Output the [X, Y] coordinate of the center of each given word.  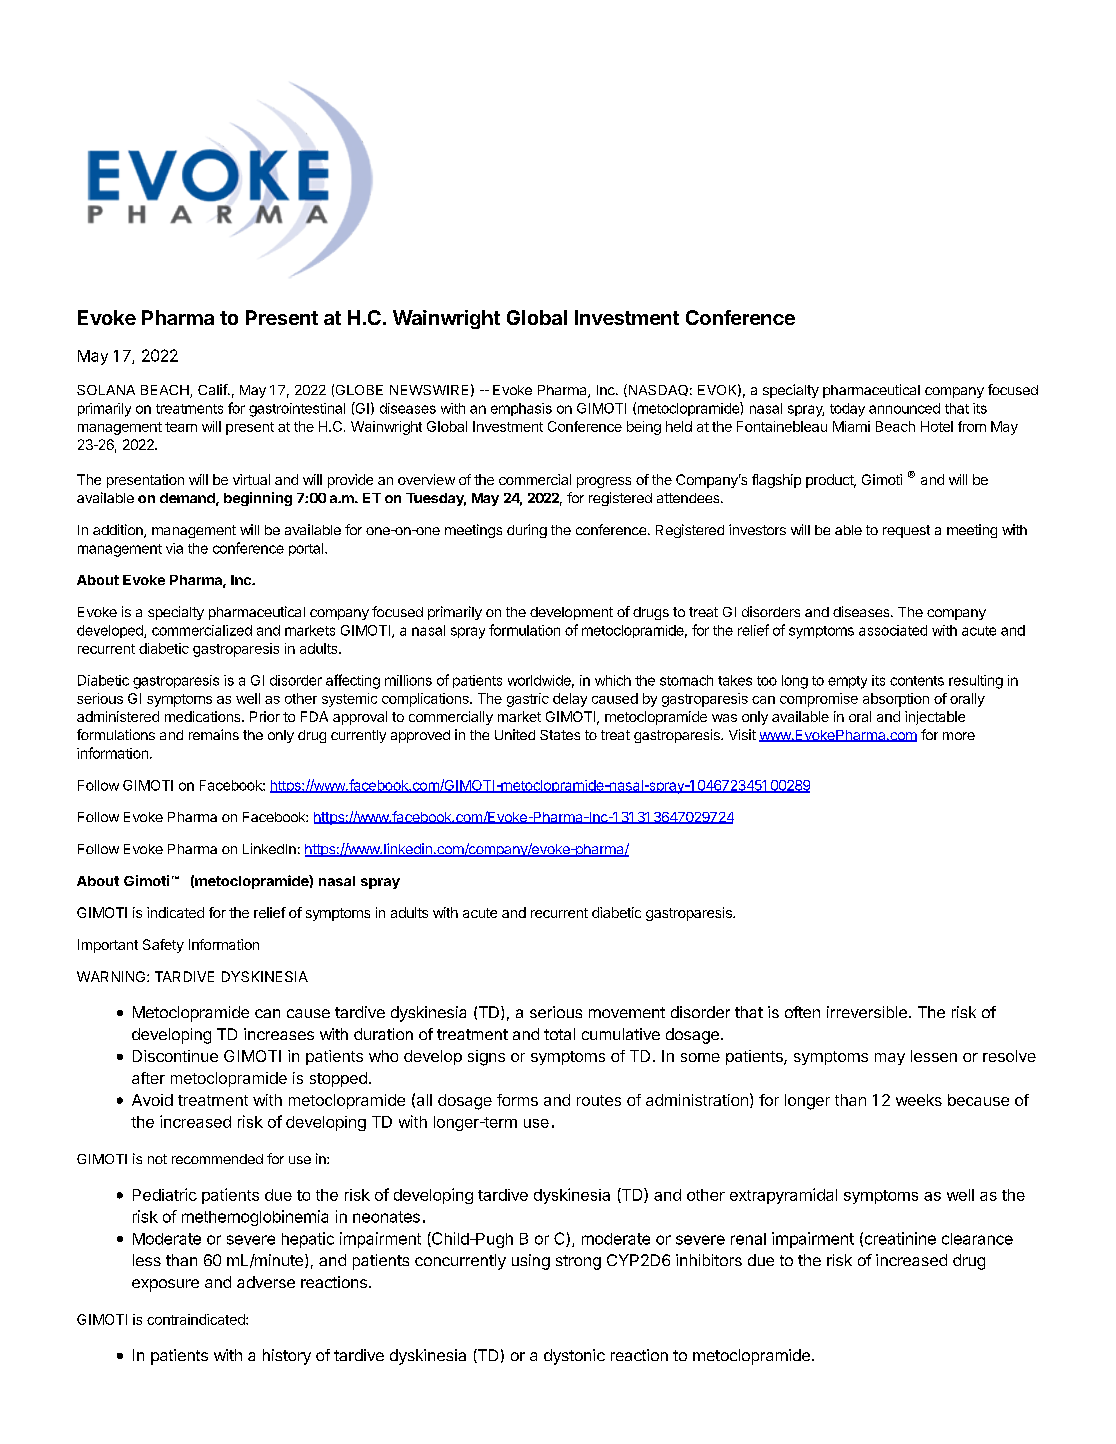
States [560, 735]
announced [904, 408]
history [287, 1357]
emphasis [521, 409]
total [559, 1034]
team [181, 427]
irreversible [867, 1012]
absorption [896, 700]
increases [279, 1034]
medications [204, 716]
